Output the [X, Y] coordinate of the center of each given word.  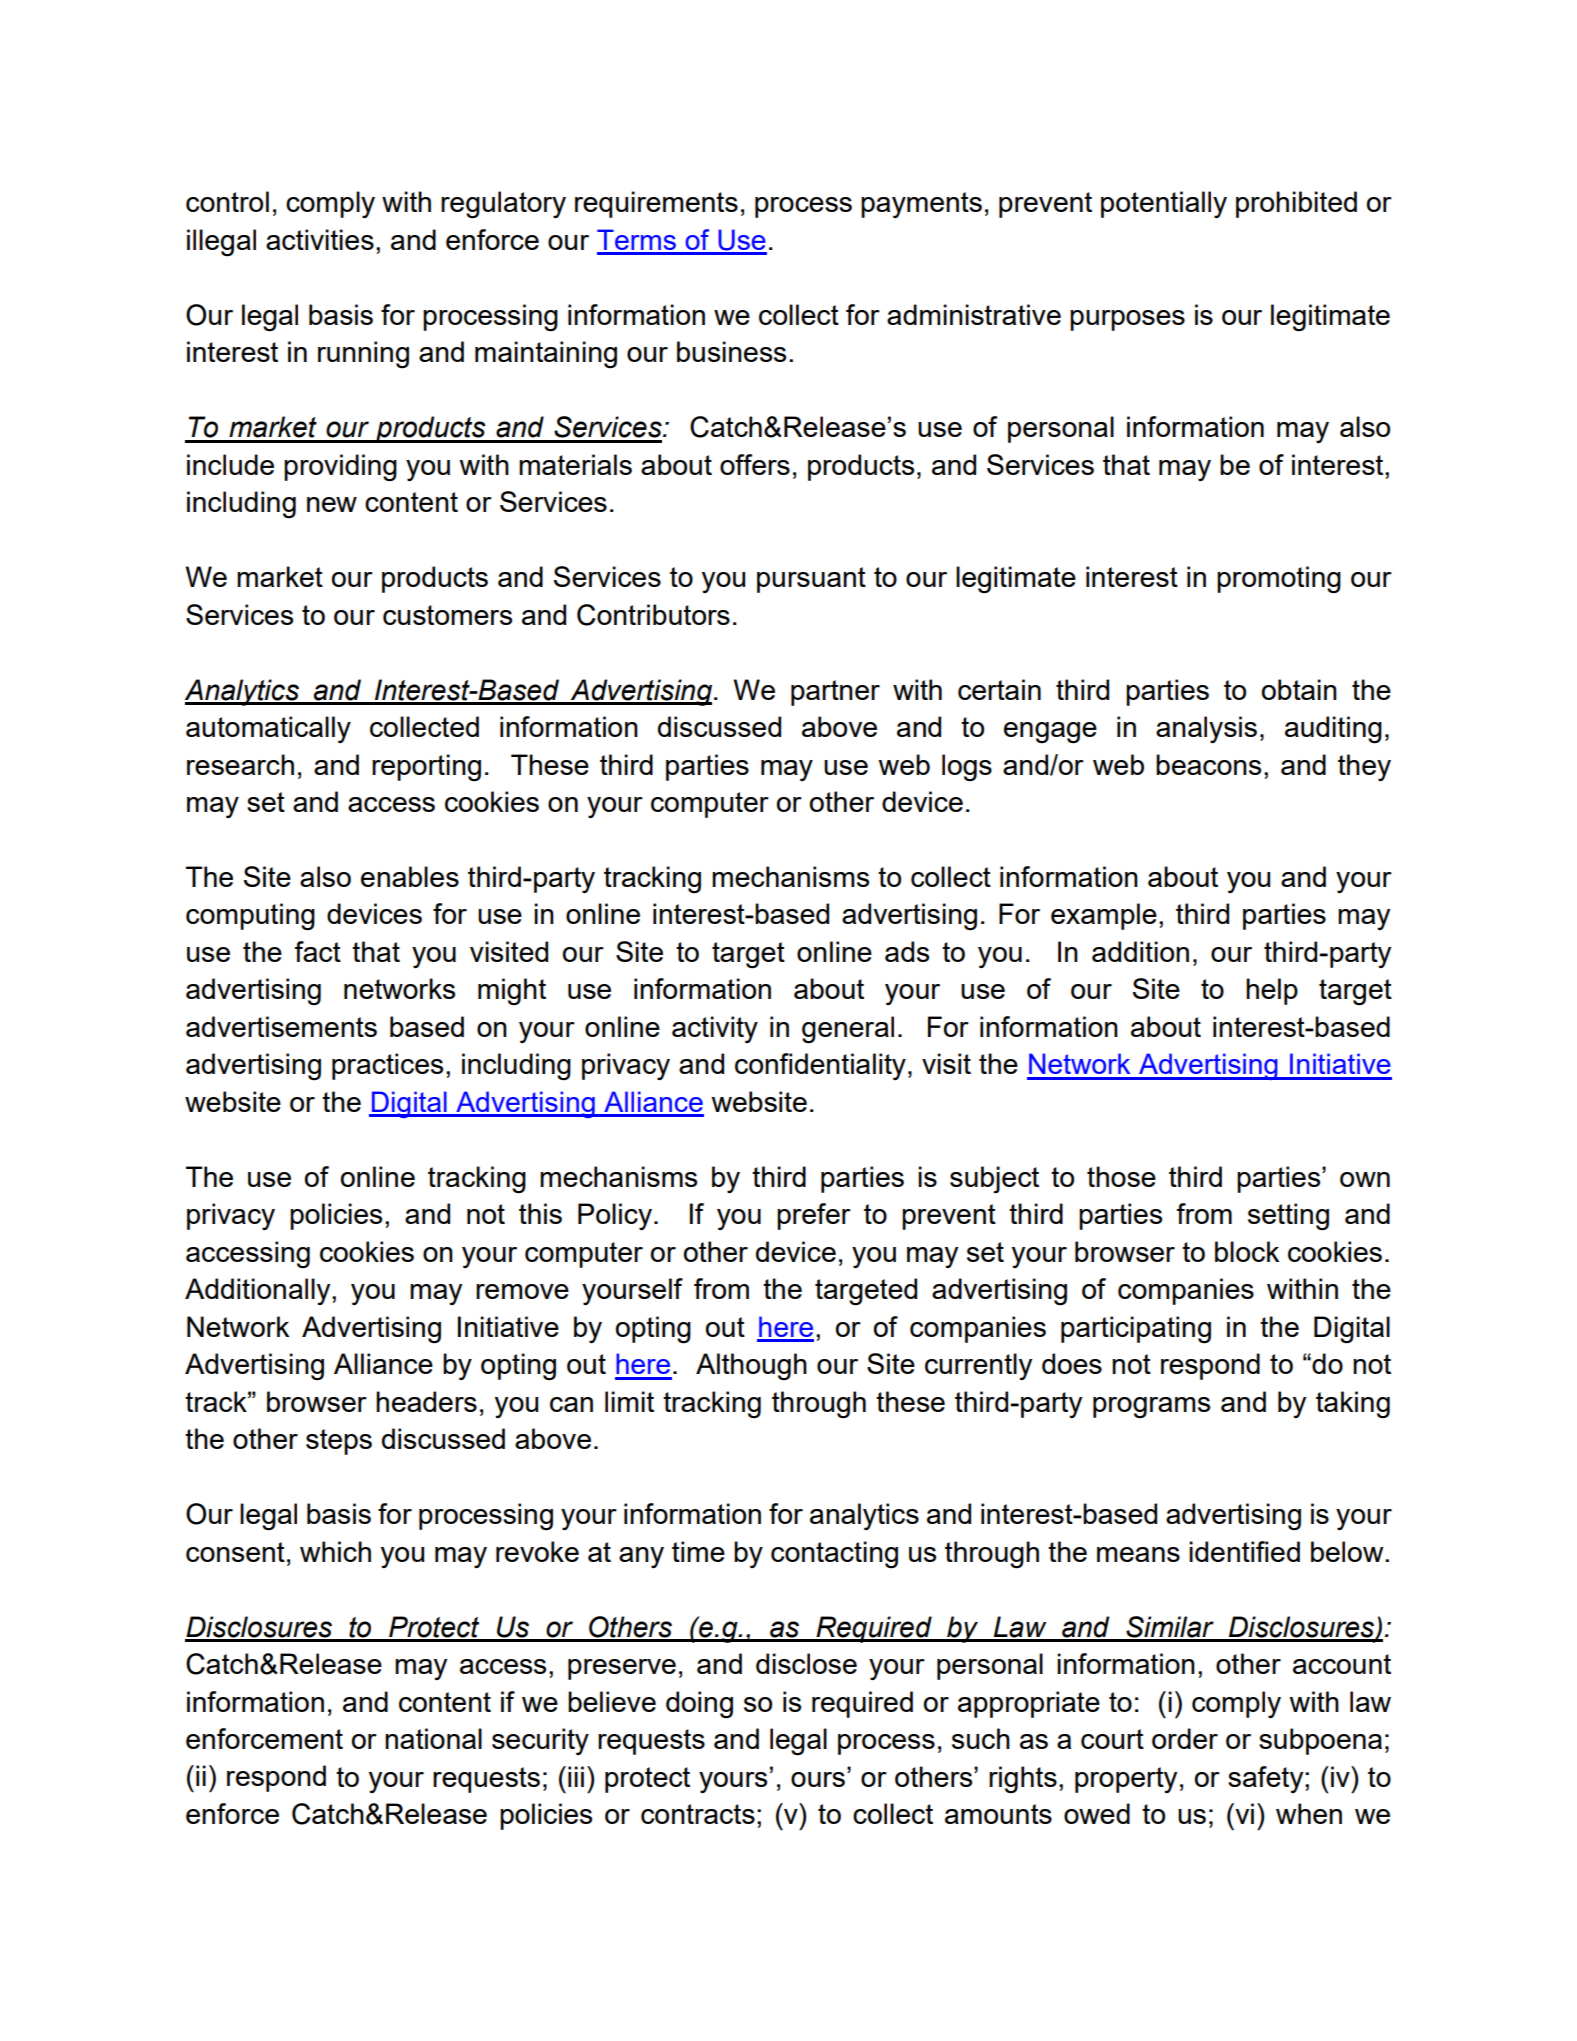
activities [320, 239]
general [848, 1030]
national [433, 1738]
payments [921, 205]
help [1272, 991]
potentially [1164, 204]
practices [387, 1066]
